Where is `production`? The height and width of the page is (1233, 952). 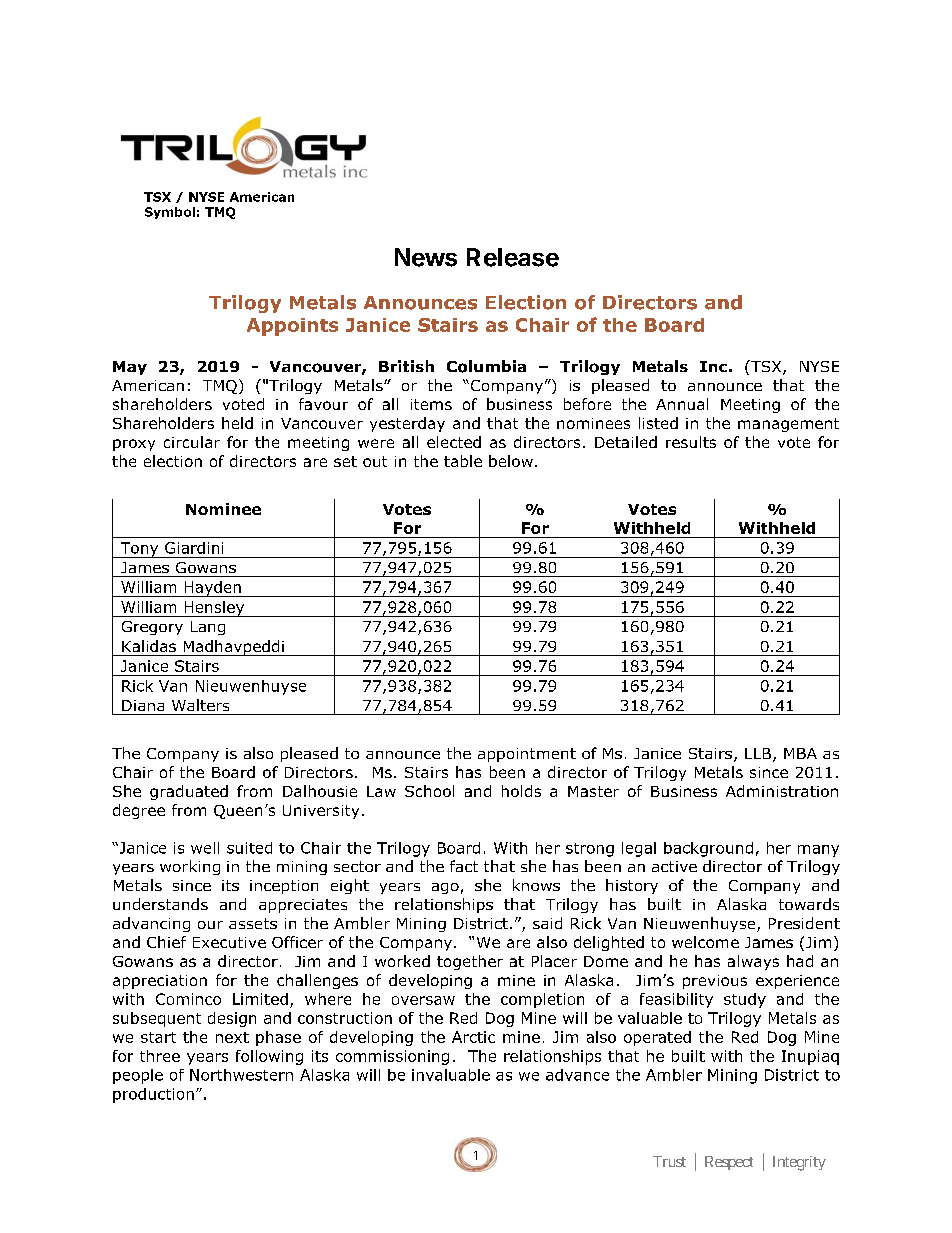 production is located at coordinates (153, 1095).
